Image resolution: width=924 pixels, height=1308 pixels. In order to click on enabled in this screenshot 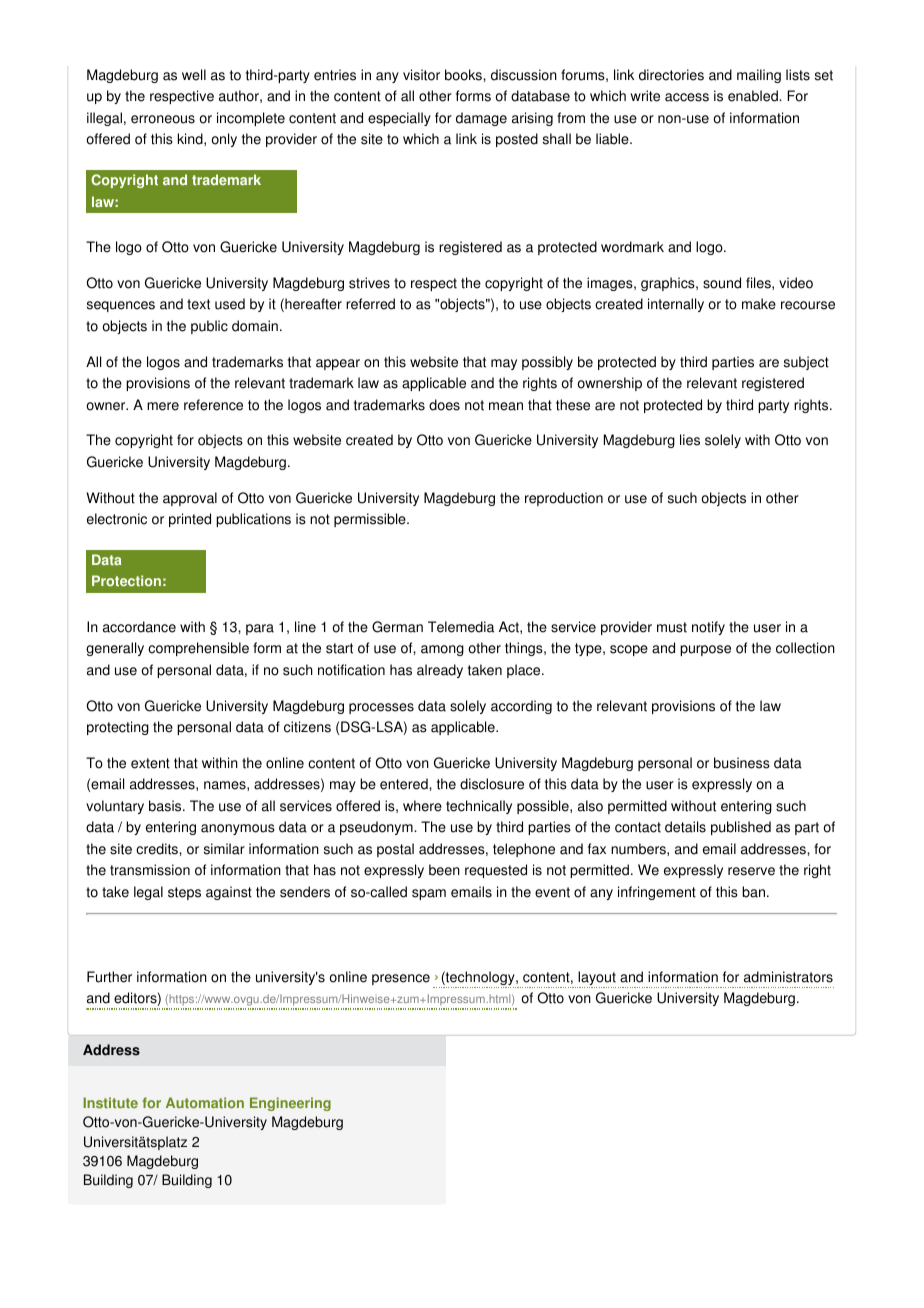, I will do `click(754, 96)`.
